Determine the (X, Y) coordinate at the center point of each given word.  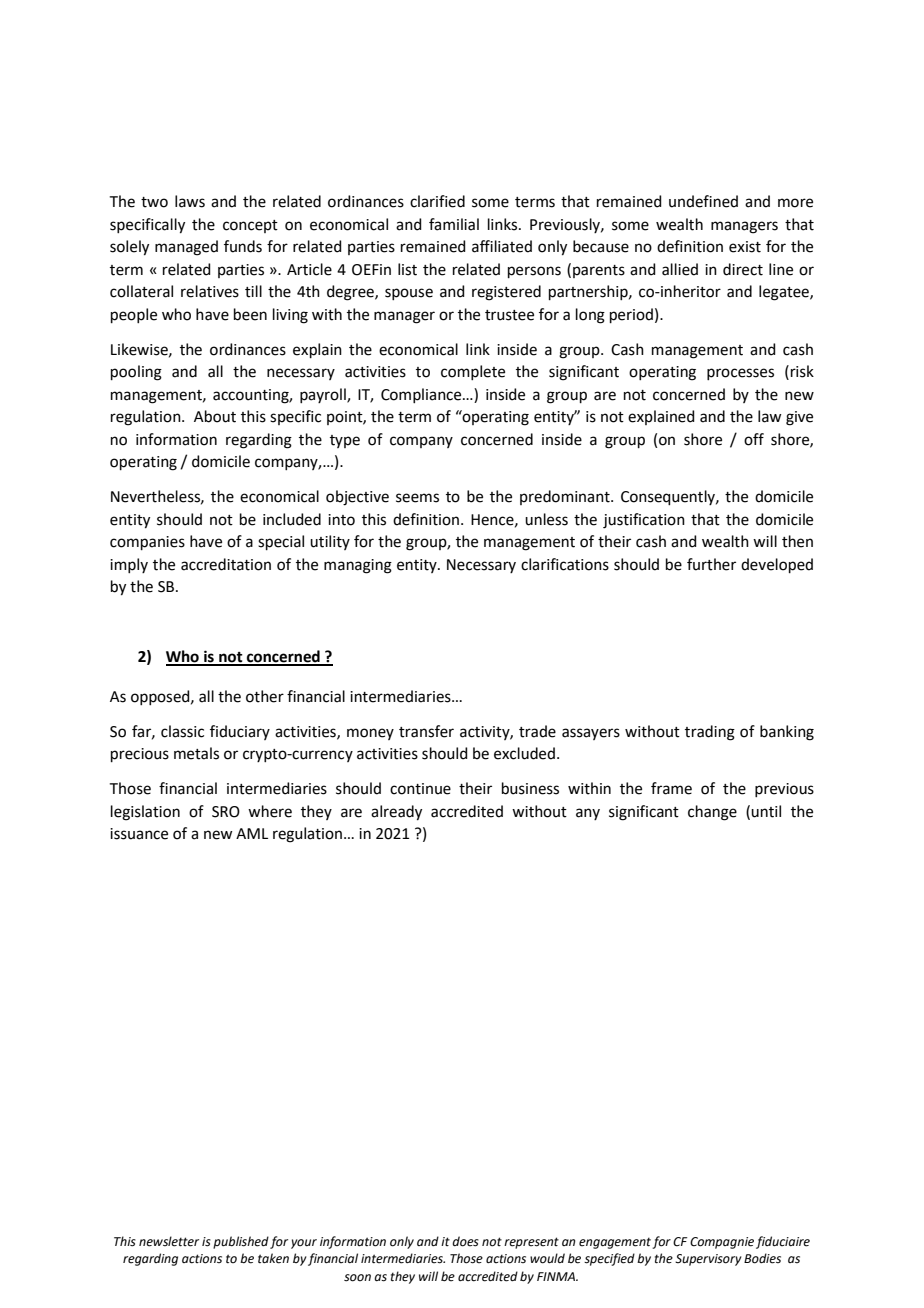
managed (186, 248)
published (241, 1242)
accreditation (226, 564)
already (396, 813)
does (465, 1241)
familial (454, 224)
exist (745, 247)
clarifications (565, 564)
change (712, 813)
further (711, 564)
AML (252, 833)
